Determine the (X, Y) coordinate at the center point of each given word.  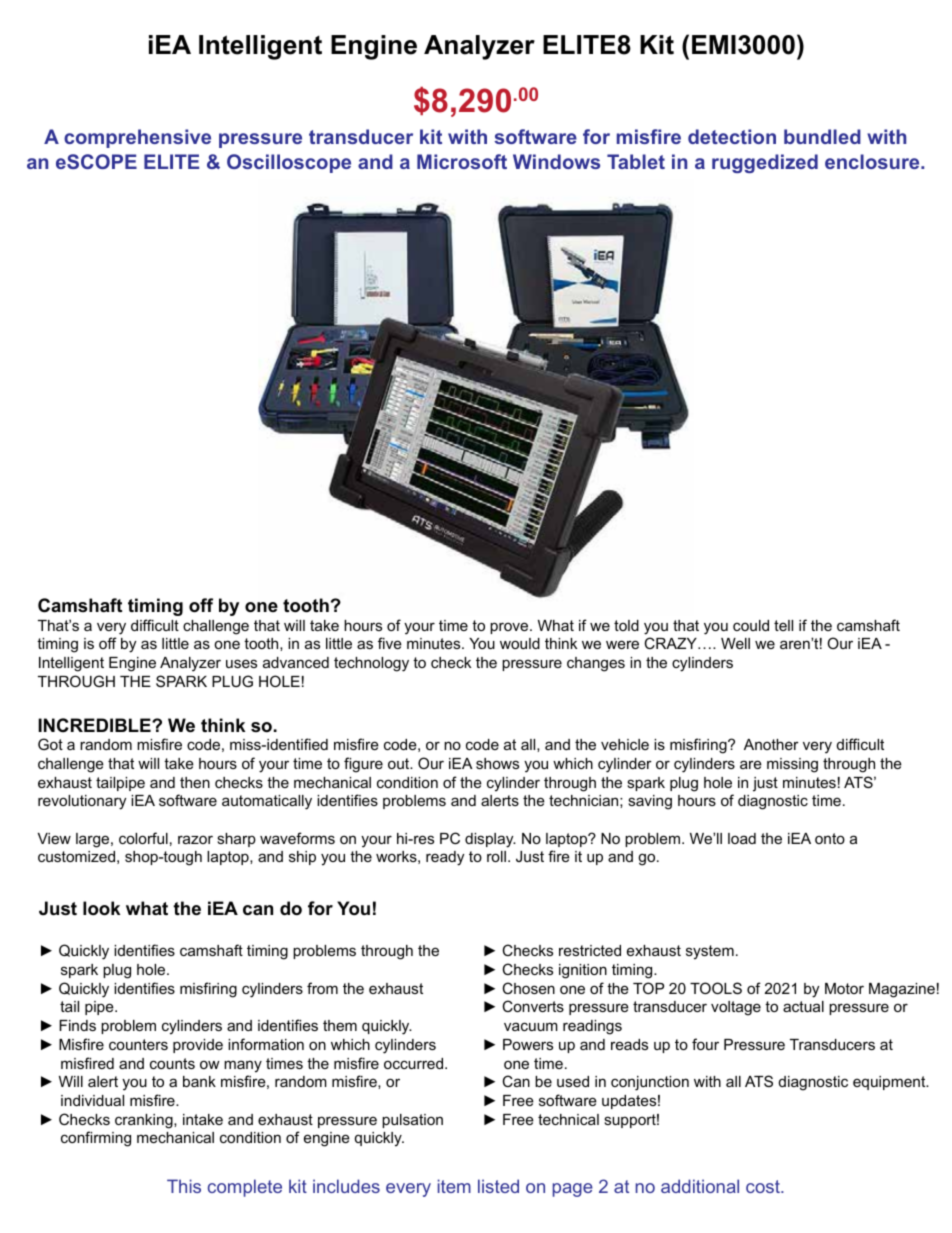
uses (241, 663)
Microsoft (462, 161)
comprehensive (137, 138)
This (184, 1186)
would (520, 643)
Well (735, 643)
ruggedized (765, 163)
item (454, 1186)
